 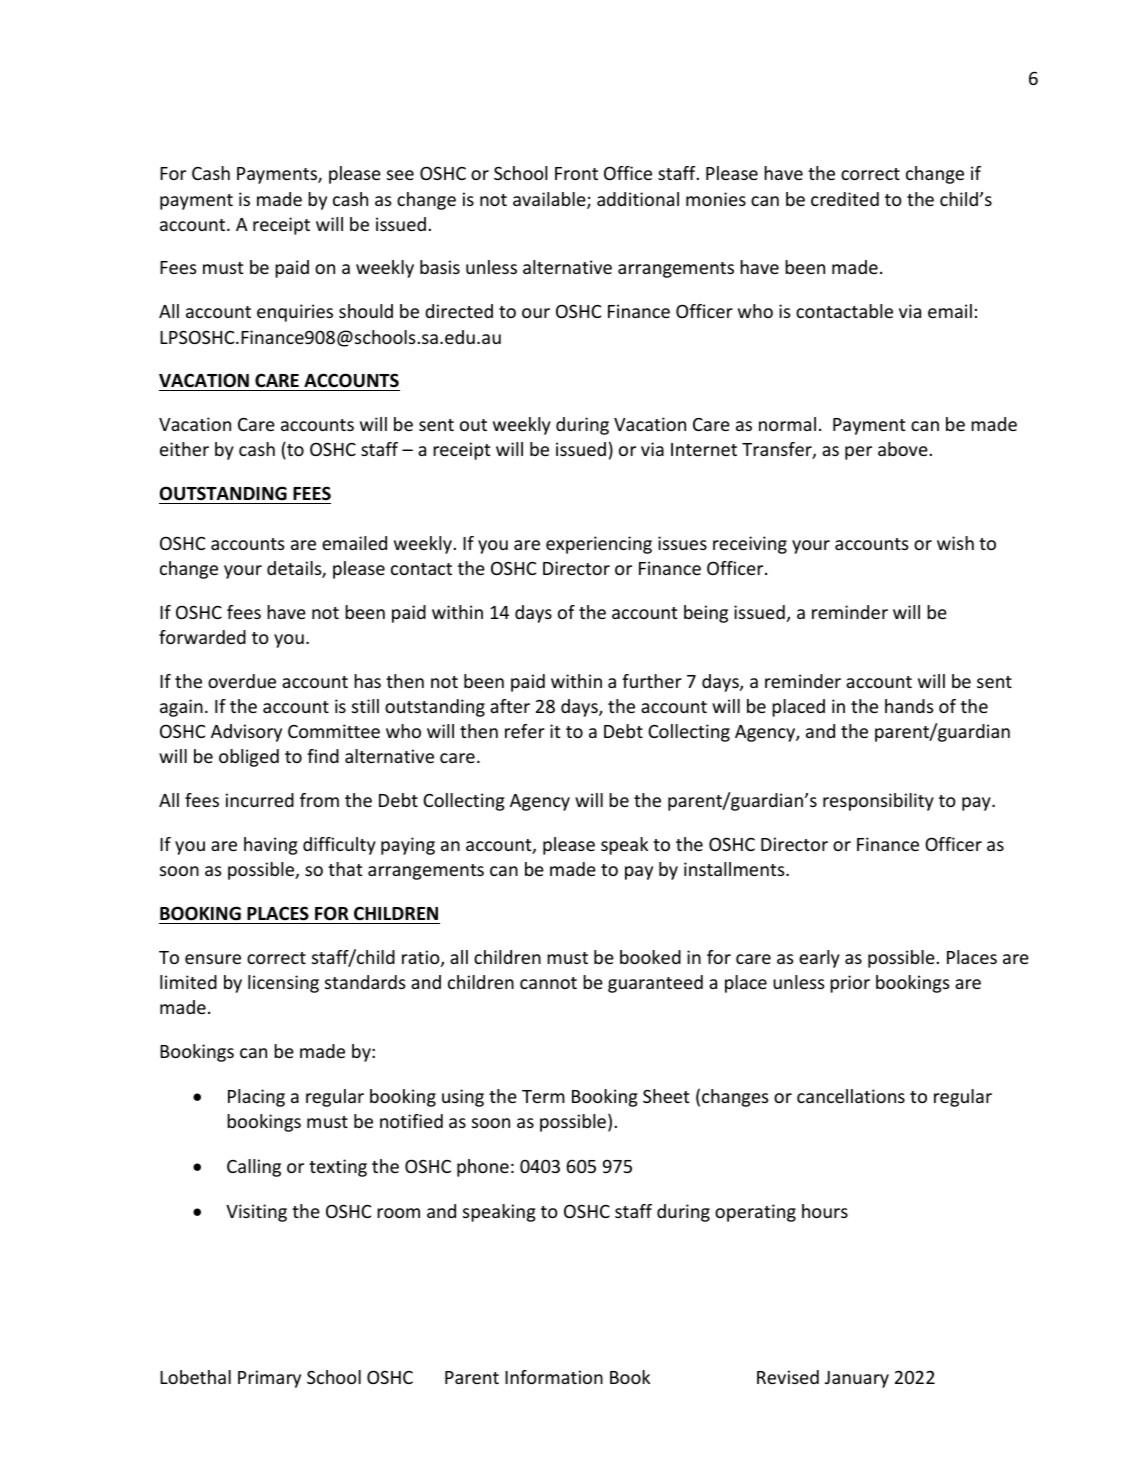 I want to click on Information, so click(x=554, y=1377).
